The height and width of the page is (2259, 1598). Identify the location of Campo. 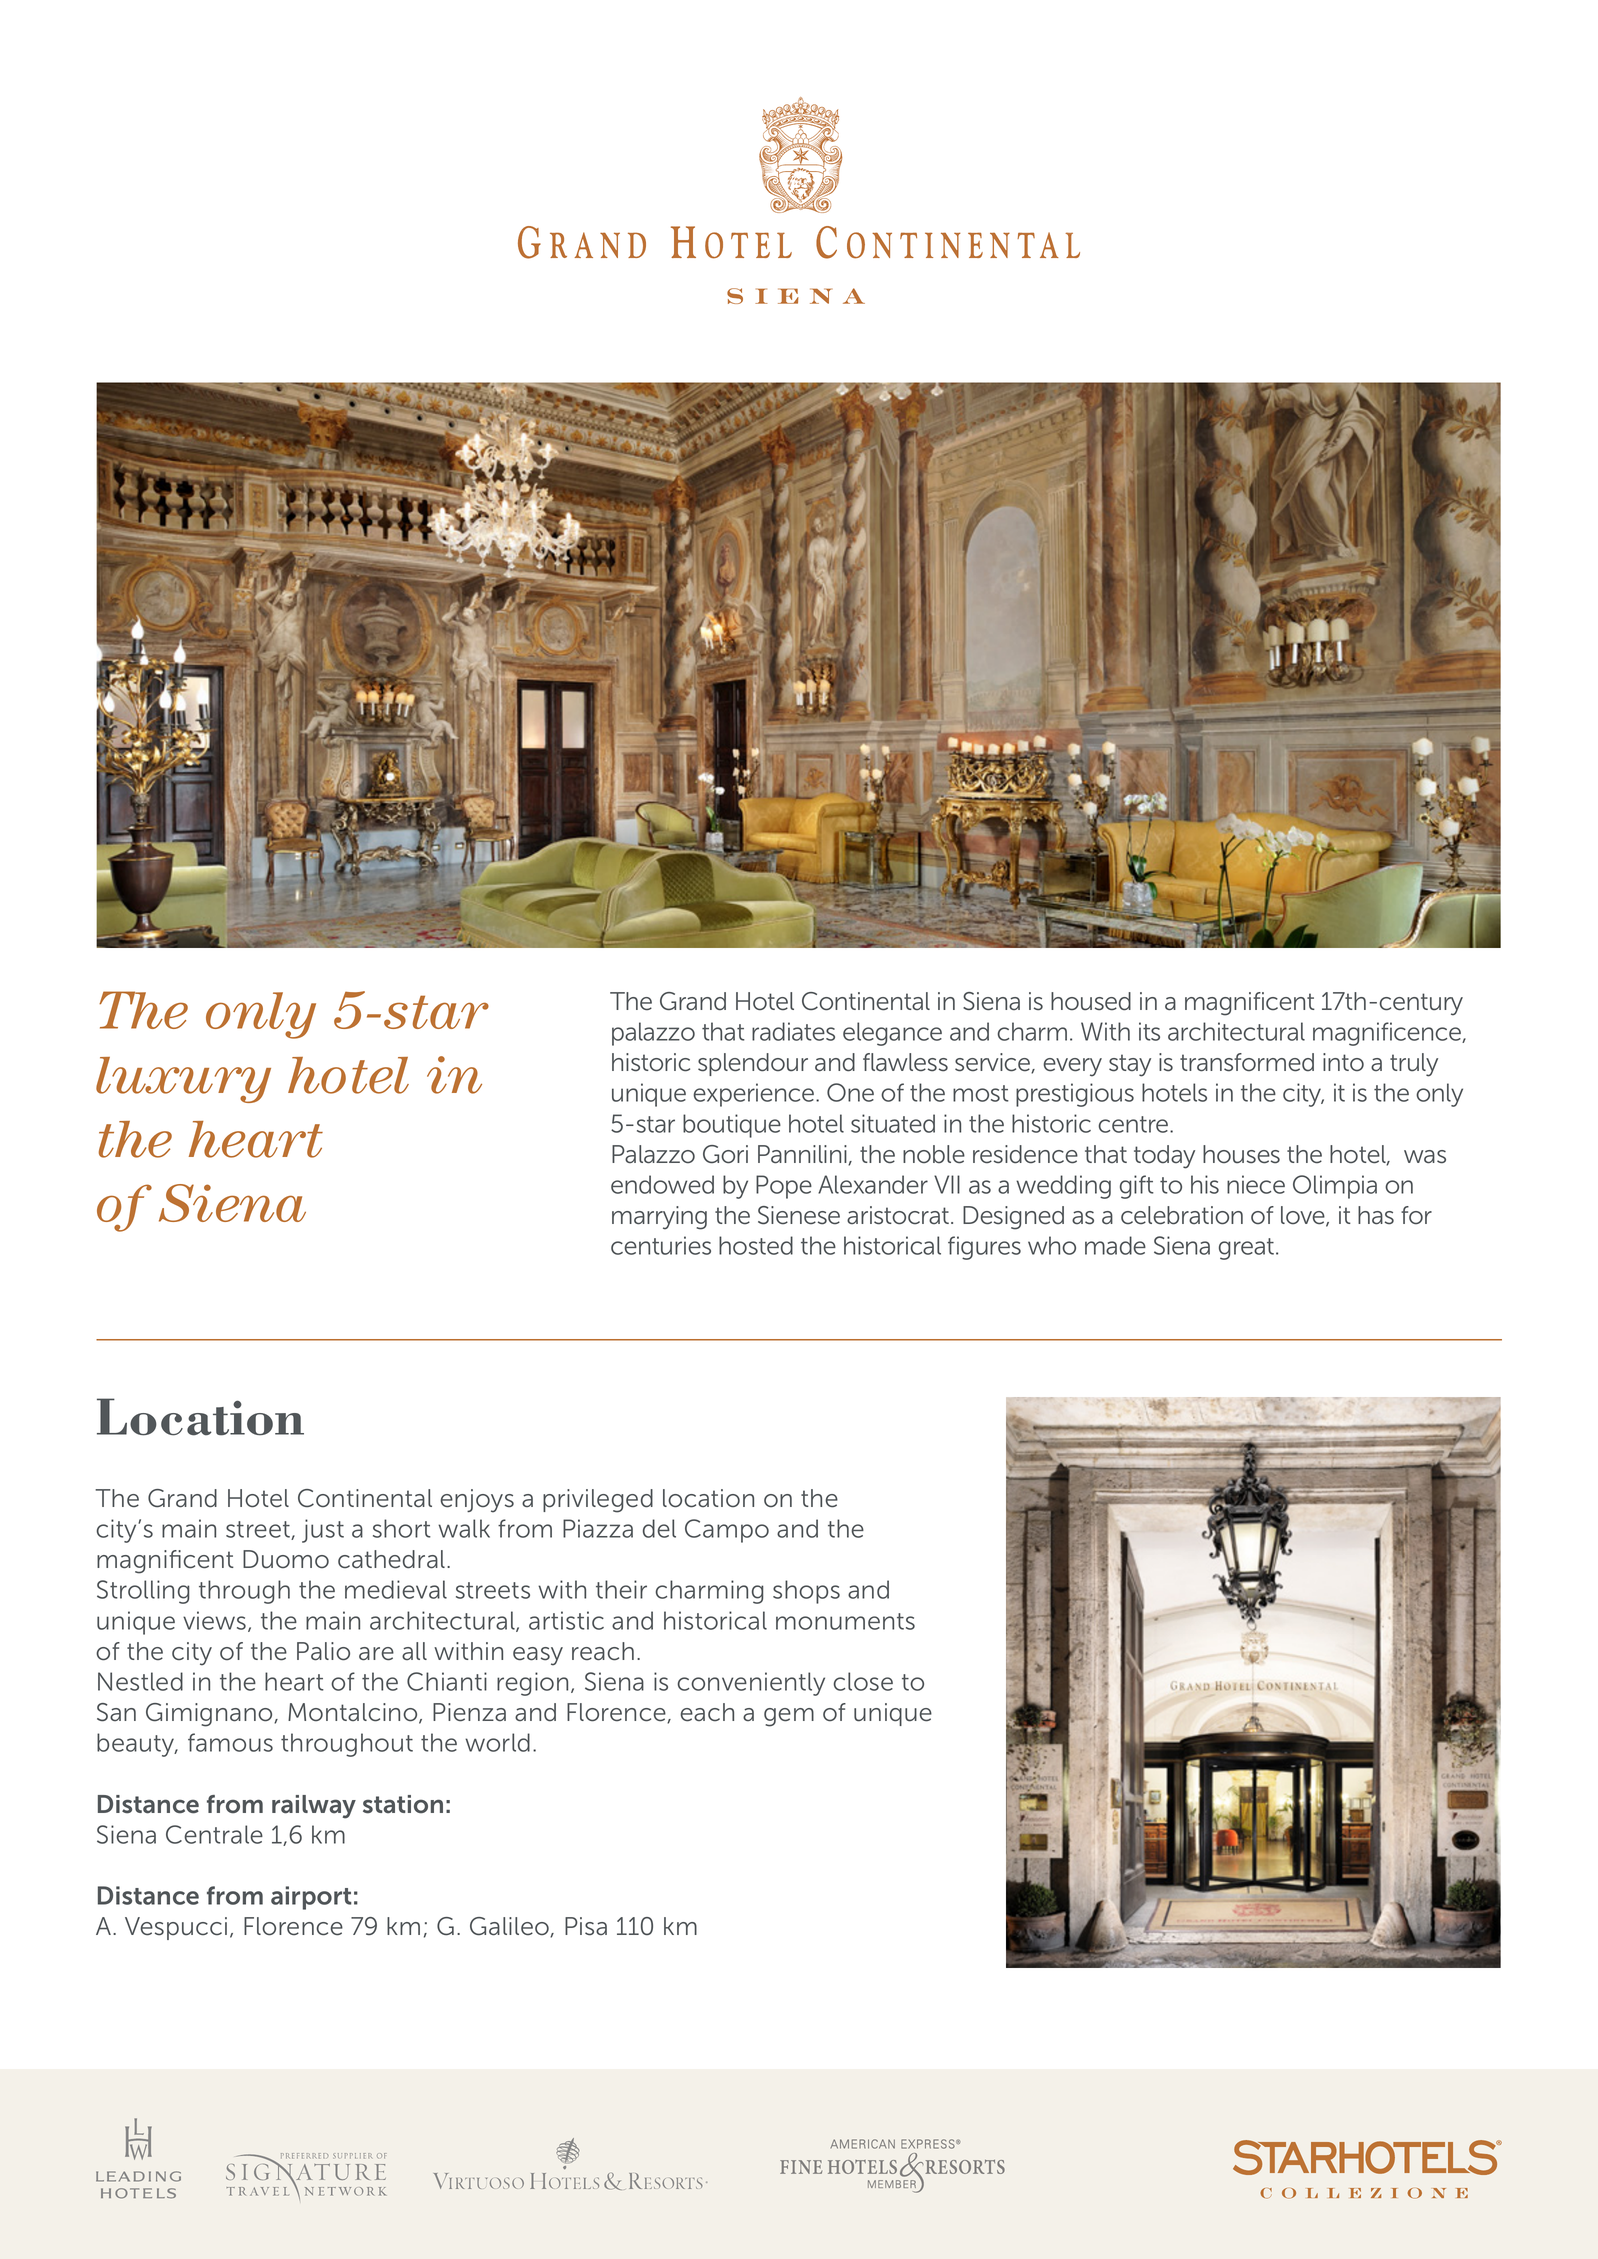
(727, 1531).
